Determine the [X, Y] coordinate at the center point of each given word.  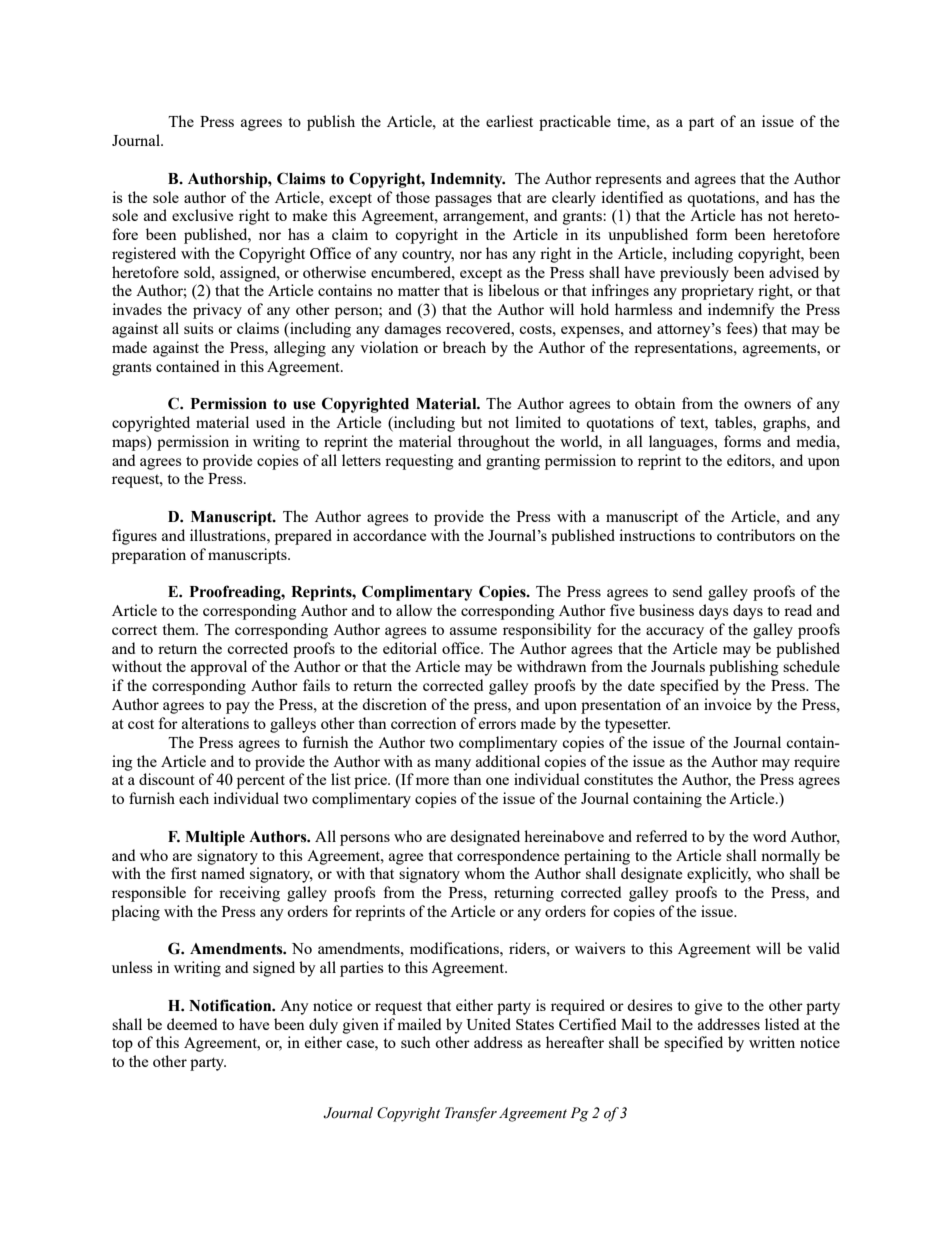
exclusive [202, 215]
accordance [389, 535]
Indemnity [467, 180]
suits [199, 328]
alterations [215, 723]
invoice [727, 704]
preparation [149, 556]
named [223, 873]
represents [628, 181]
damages [412, 330]
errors [497, 725]
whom [484, 873]
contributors [756, 535]
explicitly [719, 875]
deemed [192, 1024]
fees [740, 329]
